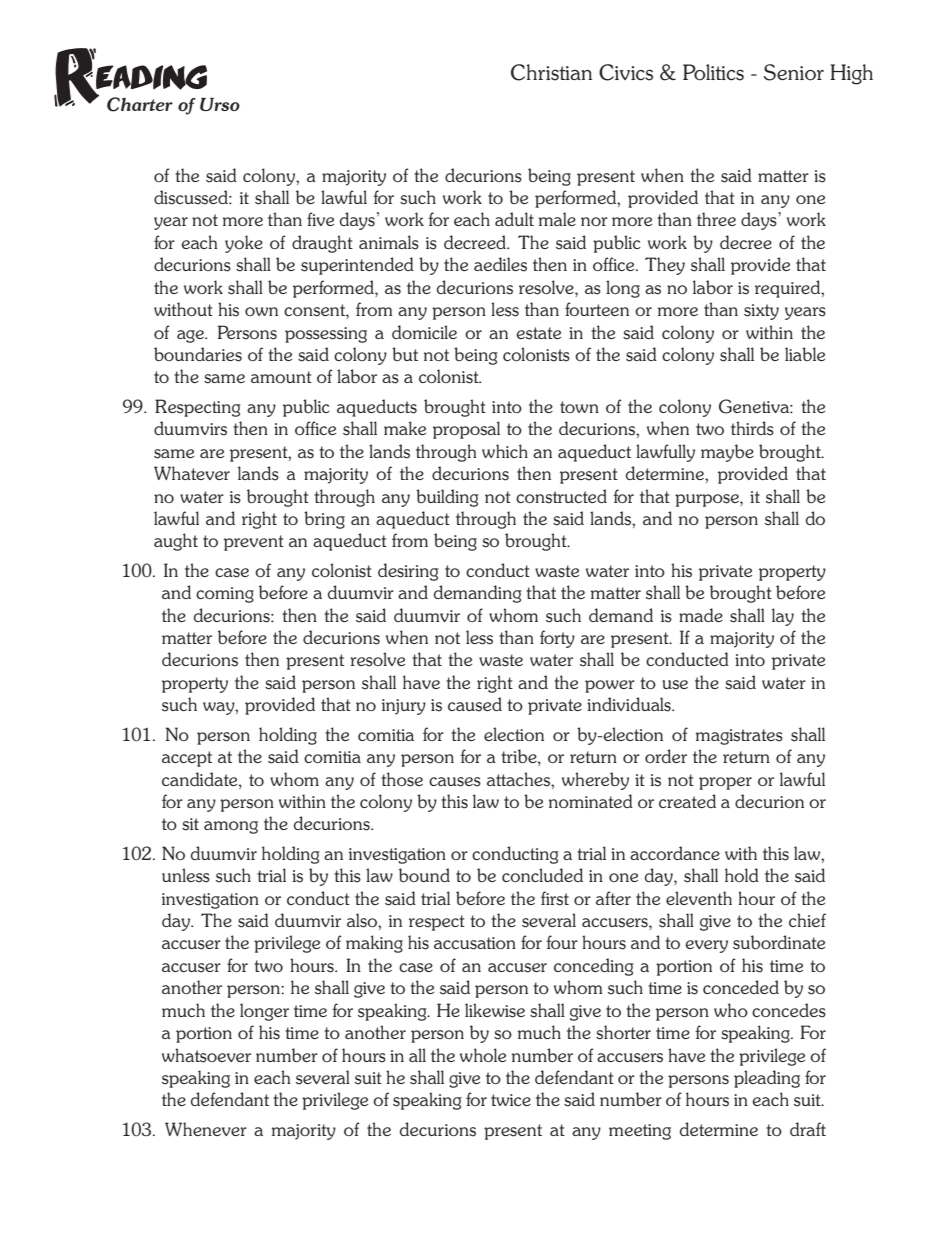 The height and width of the screenshot is (1233, 952). What do you see at coordinates (511, 1100) in the screenshot?
I see `twice` at bounding box center [511, 1100].
